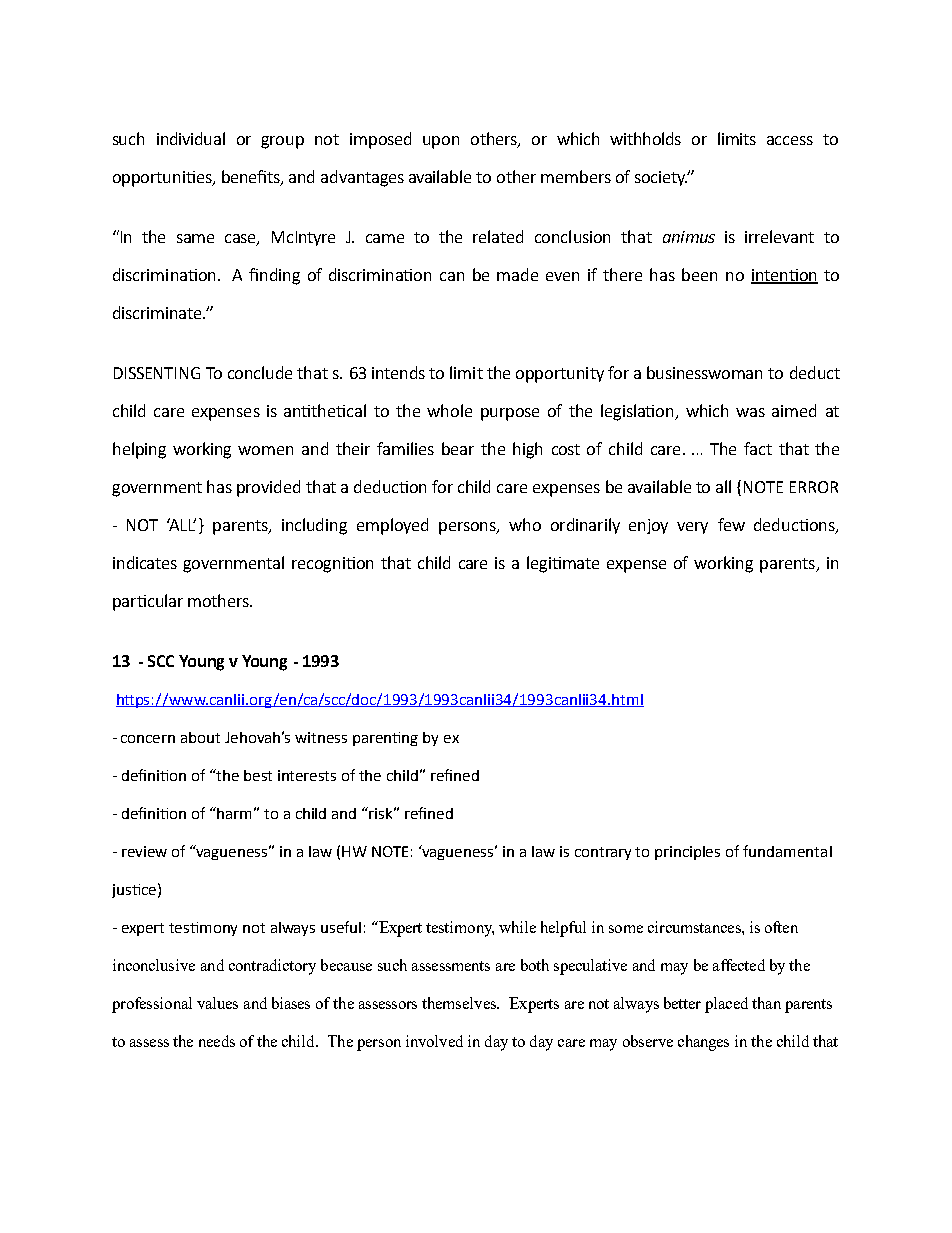 The width and height of the page is (952, 1233). Describe the element at coordinates (704, 372) in the page. I see `businesswoman` at that location.
